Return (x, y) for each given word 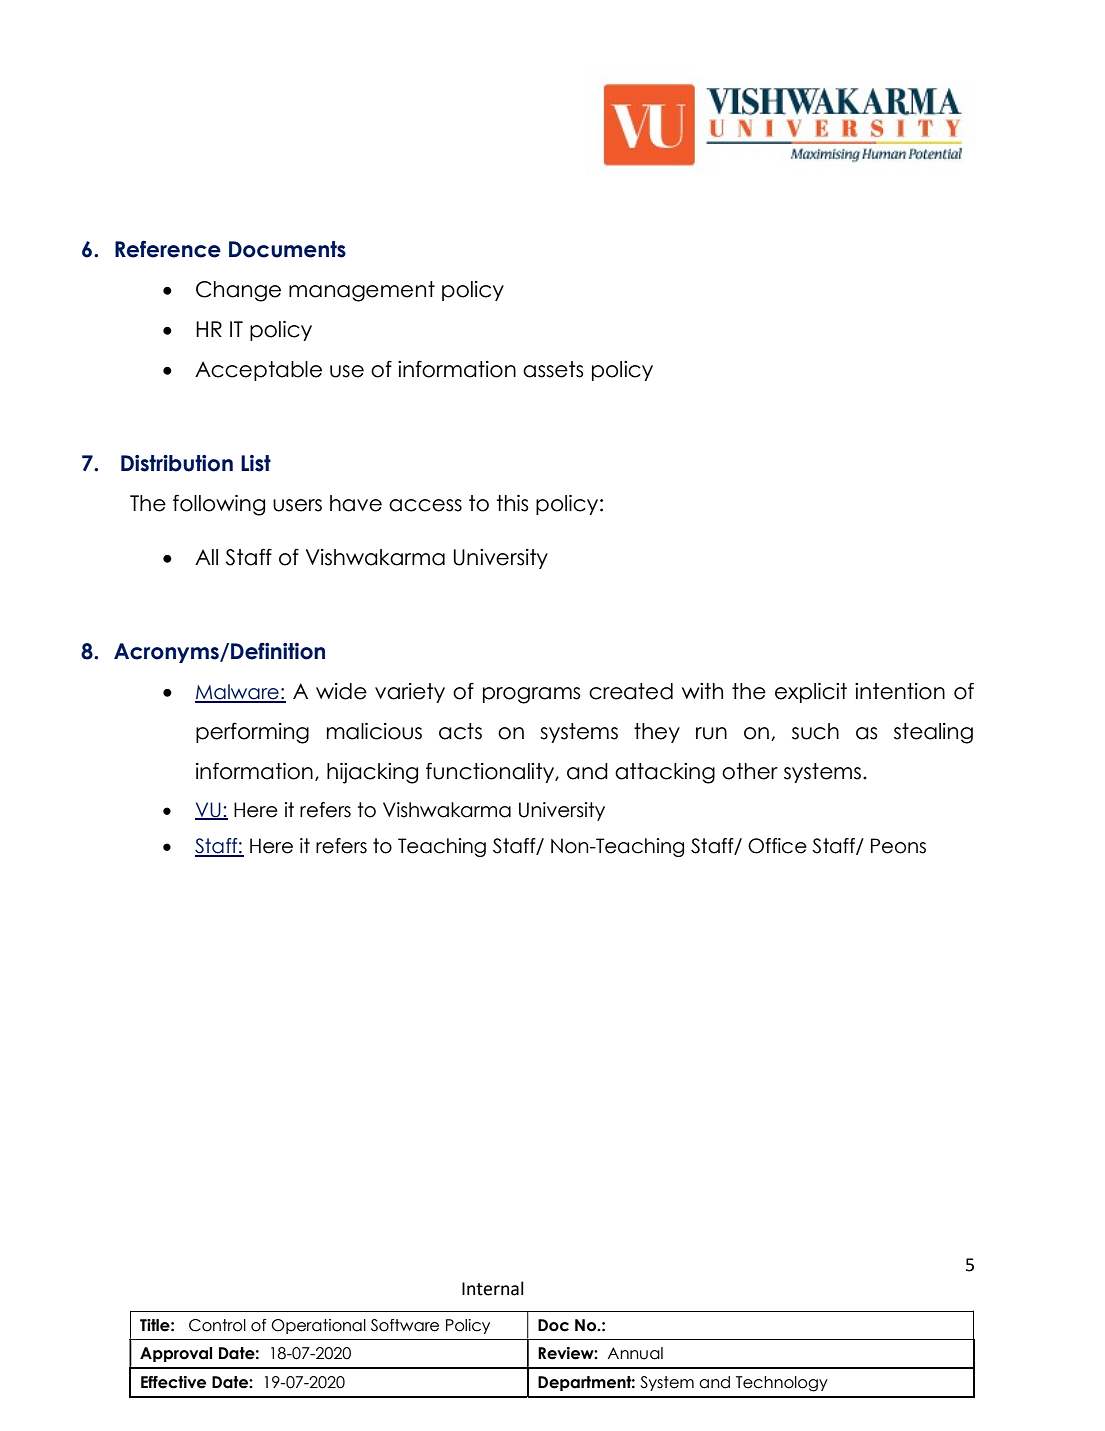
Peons (898, 846)
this (512, 503)
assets (553, 369)
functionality (491, 772)
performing (252, 733)
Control (217, 1325)
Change (238, 291)
